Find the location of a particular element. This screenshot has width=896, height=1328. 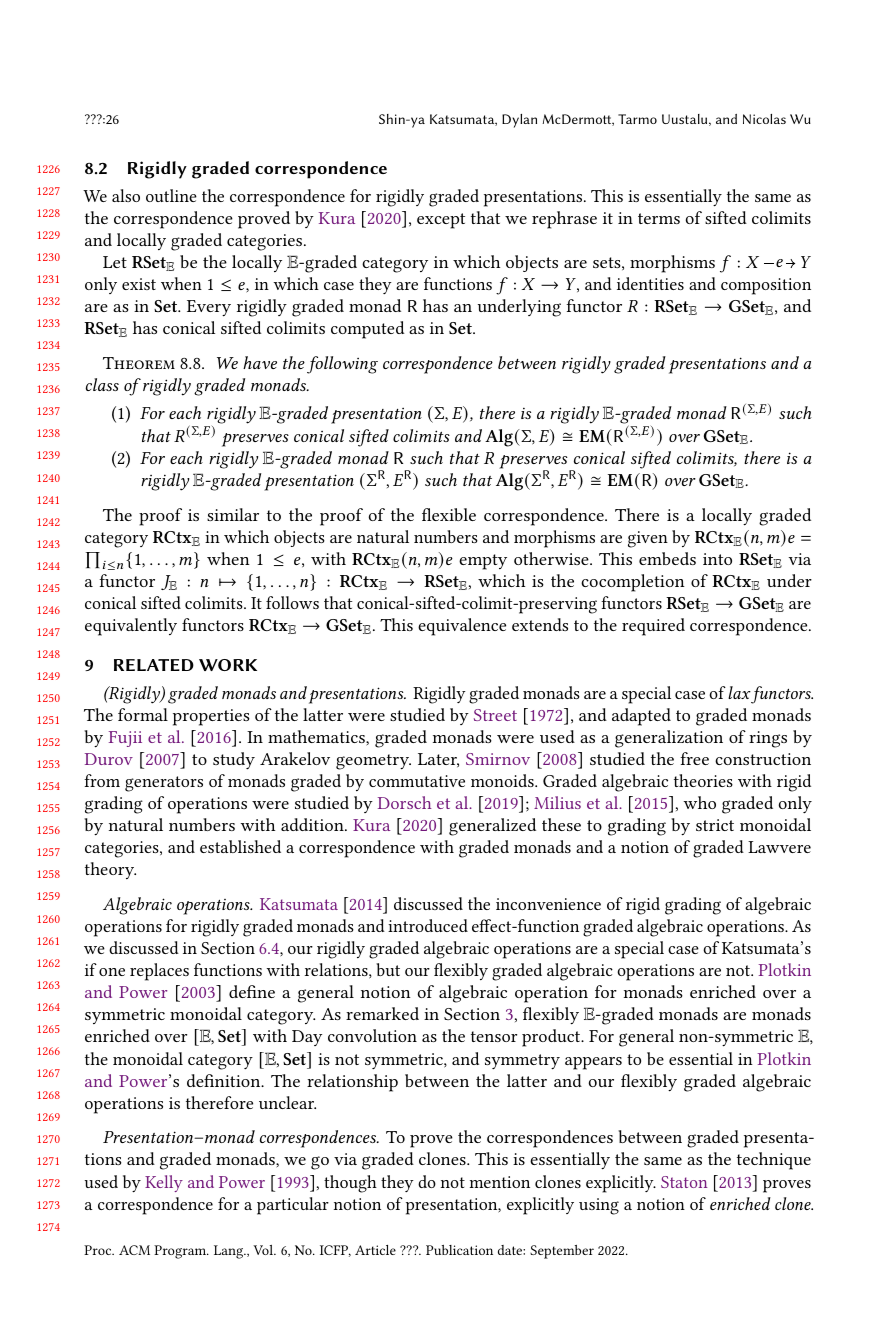

established is located at coordinates (240, 846).
